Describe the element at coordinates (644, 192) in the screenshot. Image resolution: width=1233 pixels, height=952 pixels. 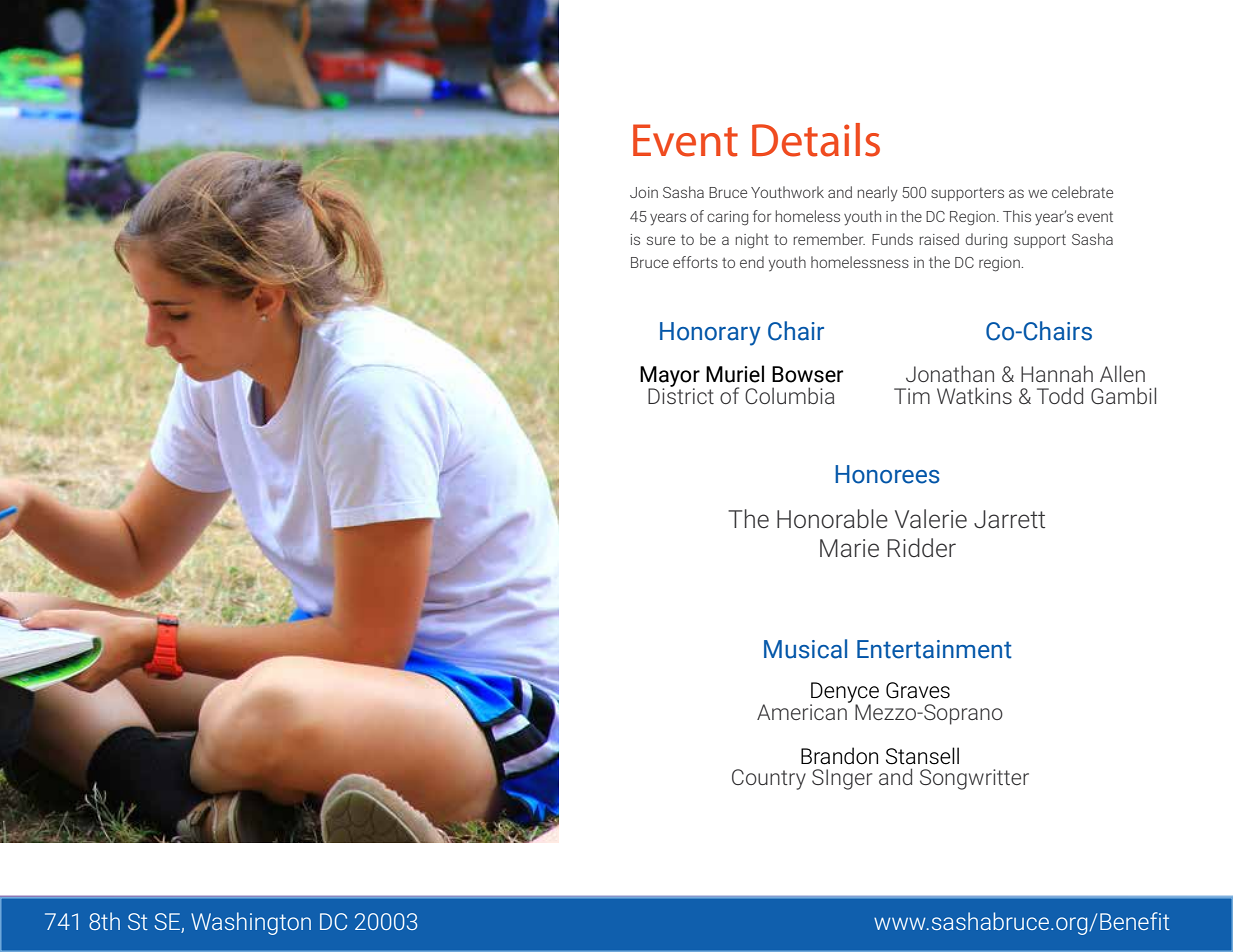
I see `Join` at that location.
